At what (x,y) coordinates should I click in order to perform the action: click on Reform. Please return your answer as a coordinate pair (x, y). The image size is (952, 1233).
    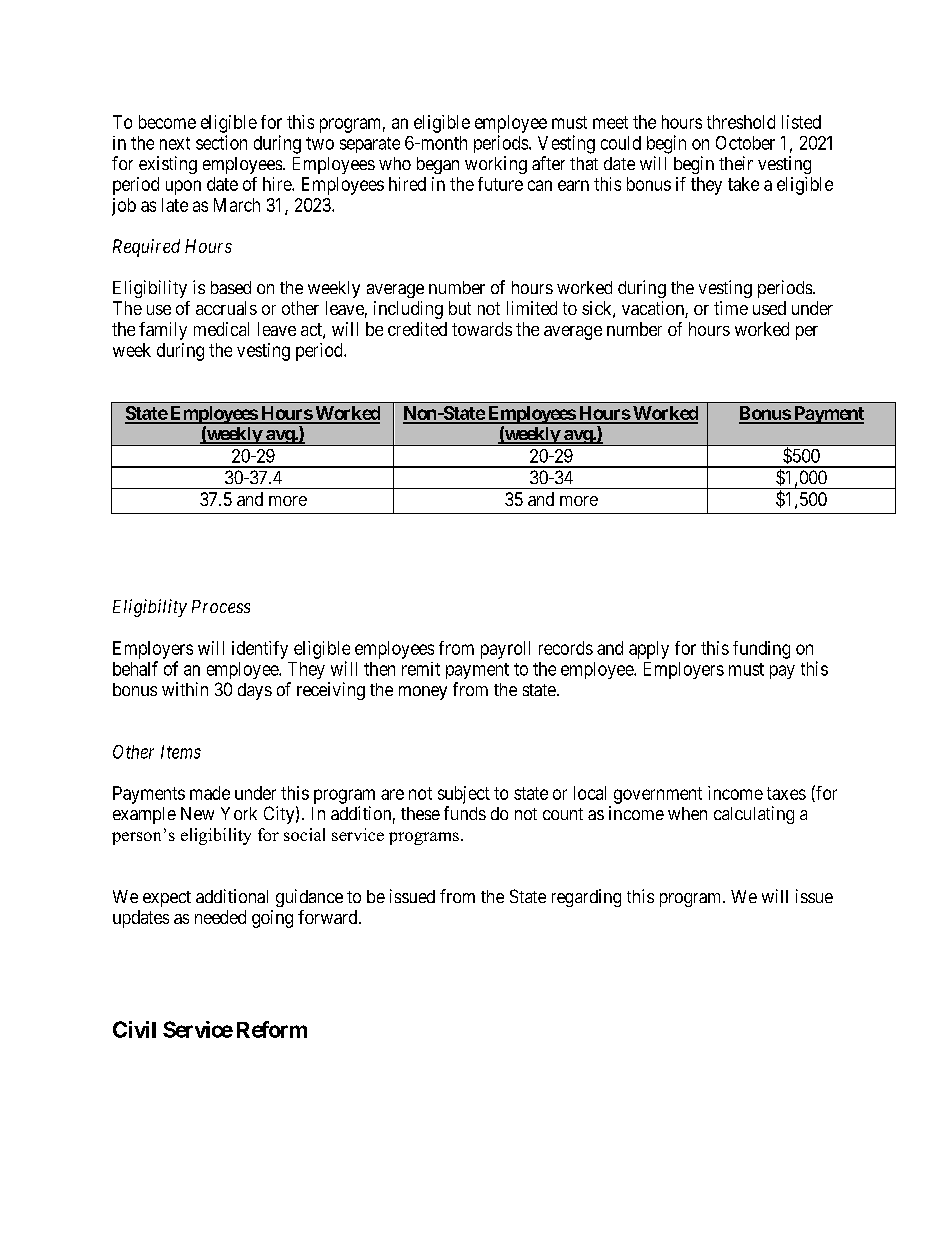
    Looking at the image, I should click on (272, 1029).
